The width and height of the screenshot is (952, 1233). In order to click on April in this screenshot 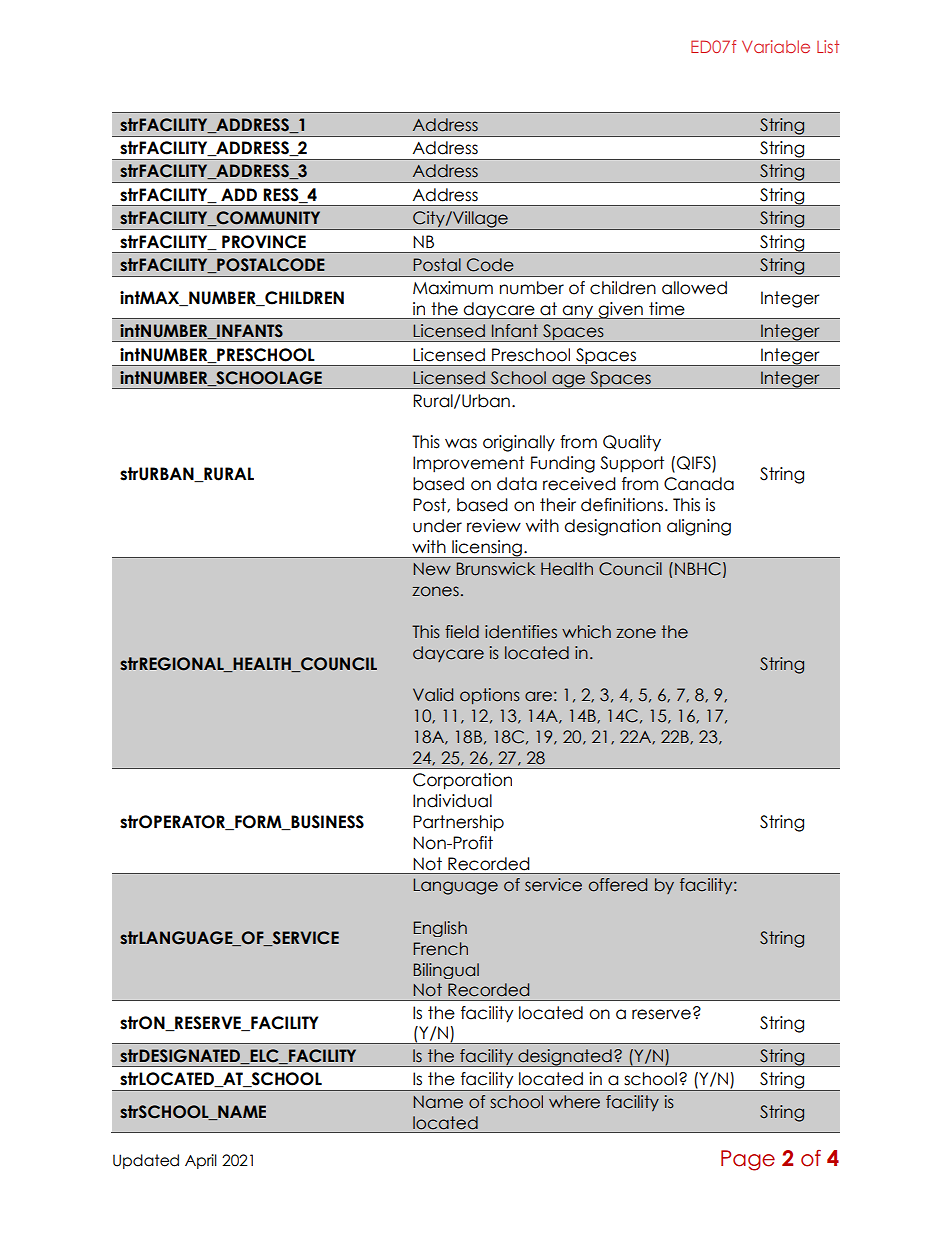, I will do `click(201, 1161)`.
